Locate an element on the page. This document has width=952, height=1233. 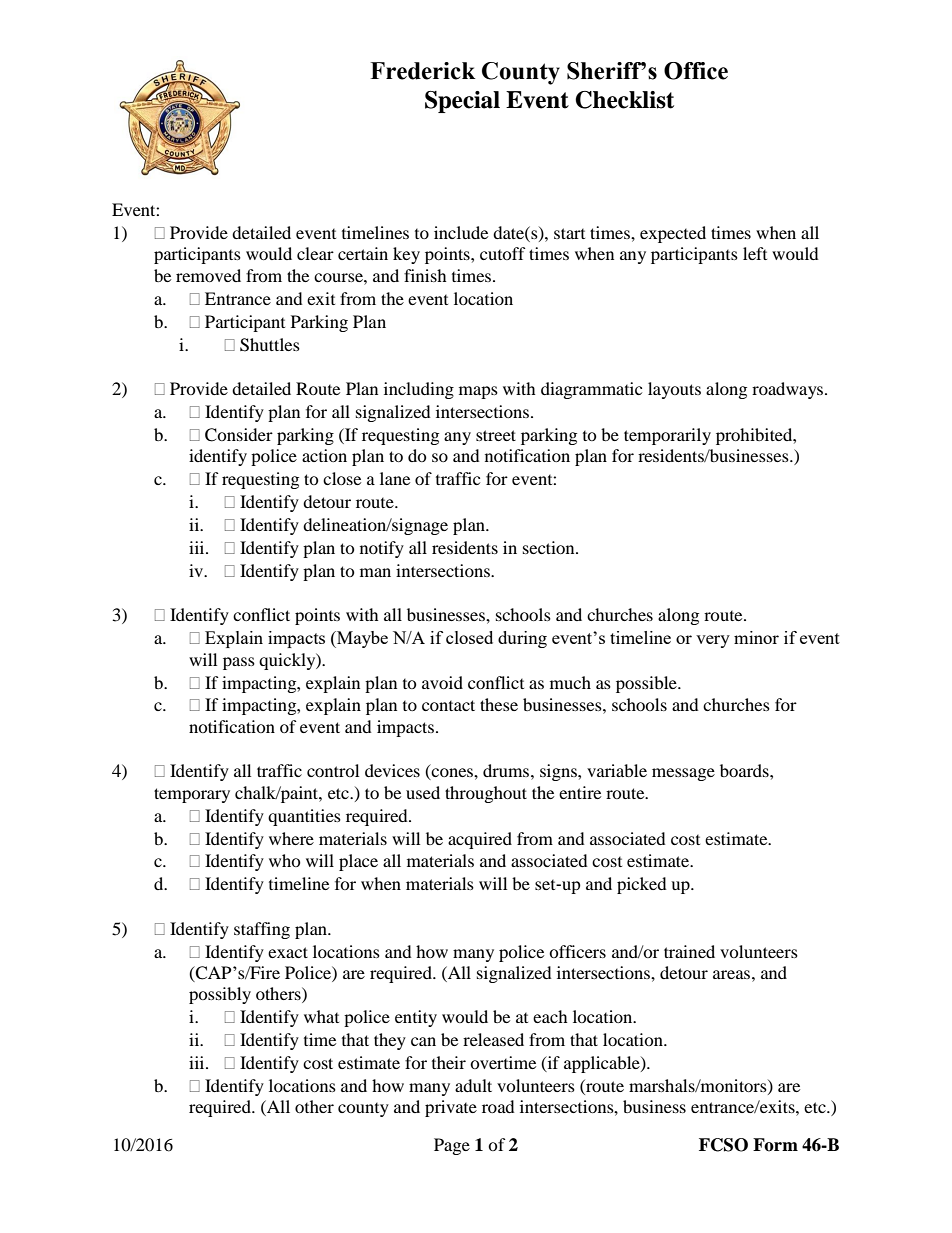
Checklist is located at coordinates (624, 100).
